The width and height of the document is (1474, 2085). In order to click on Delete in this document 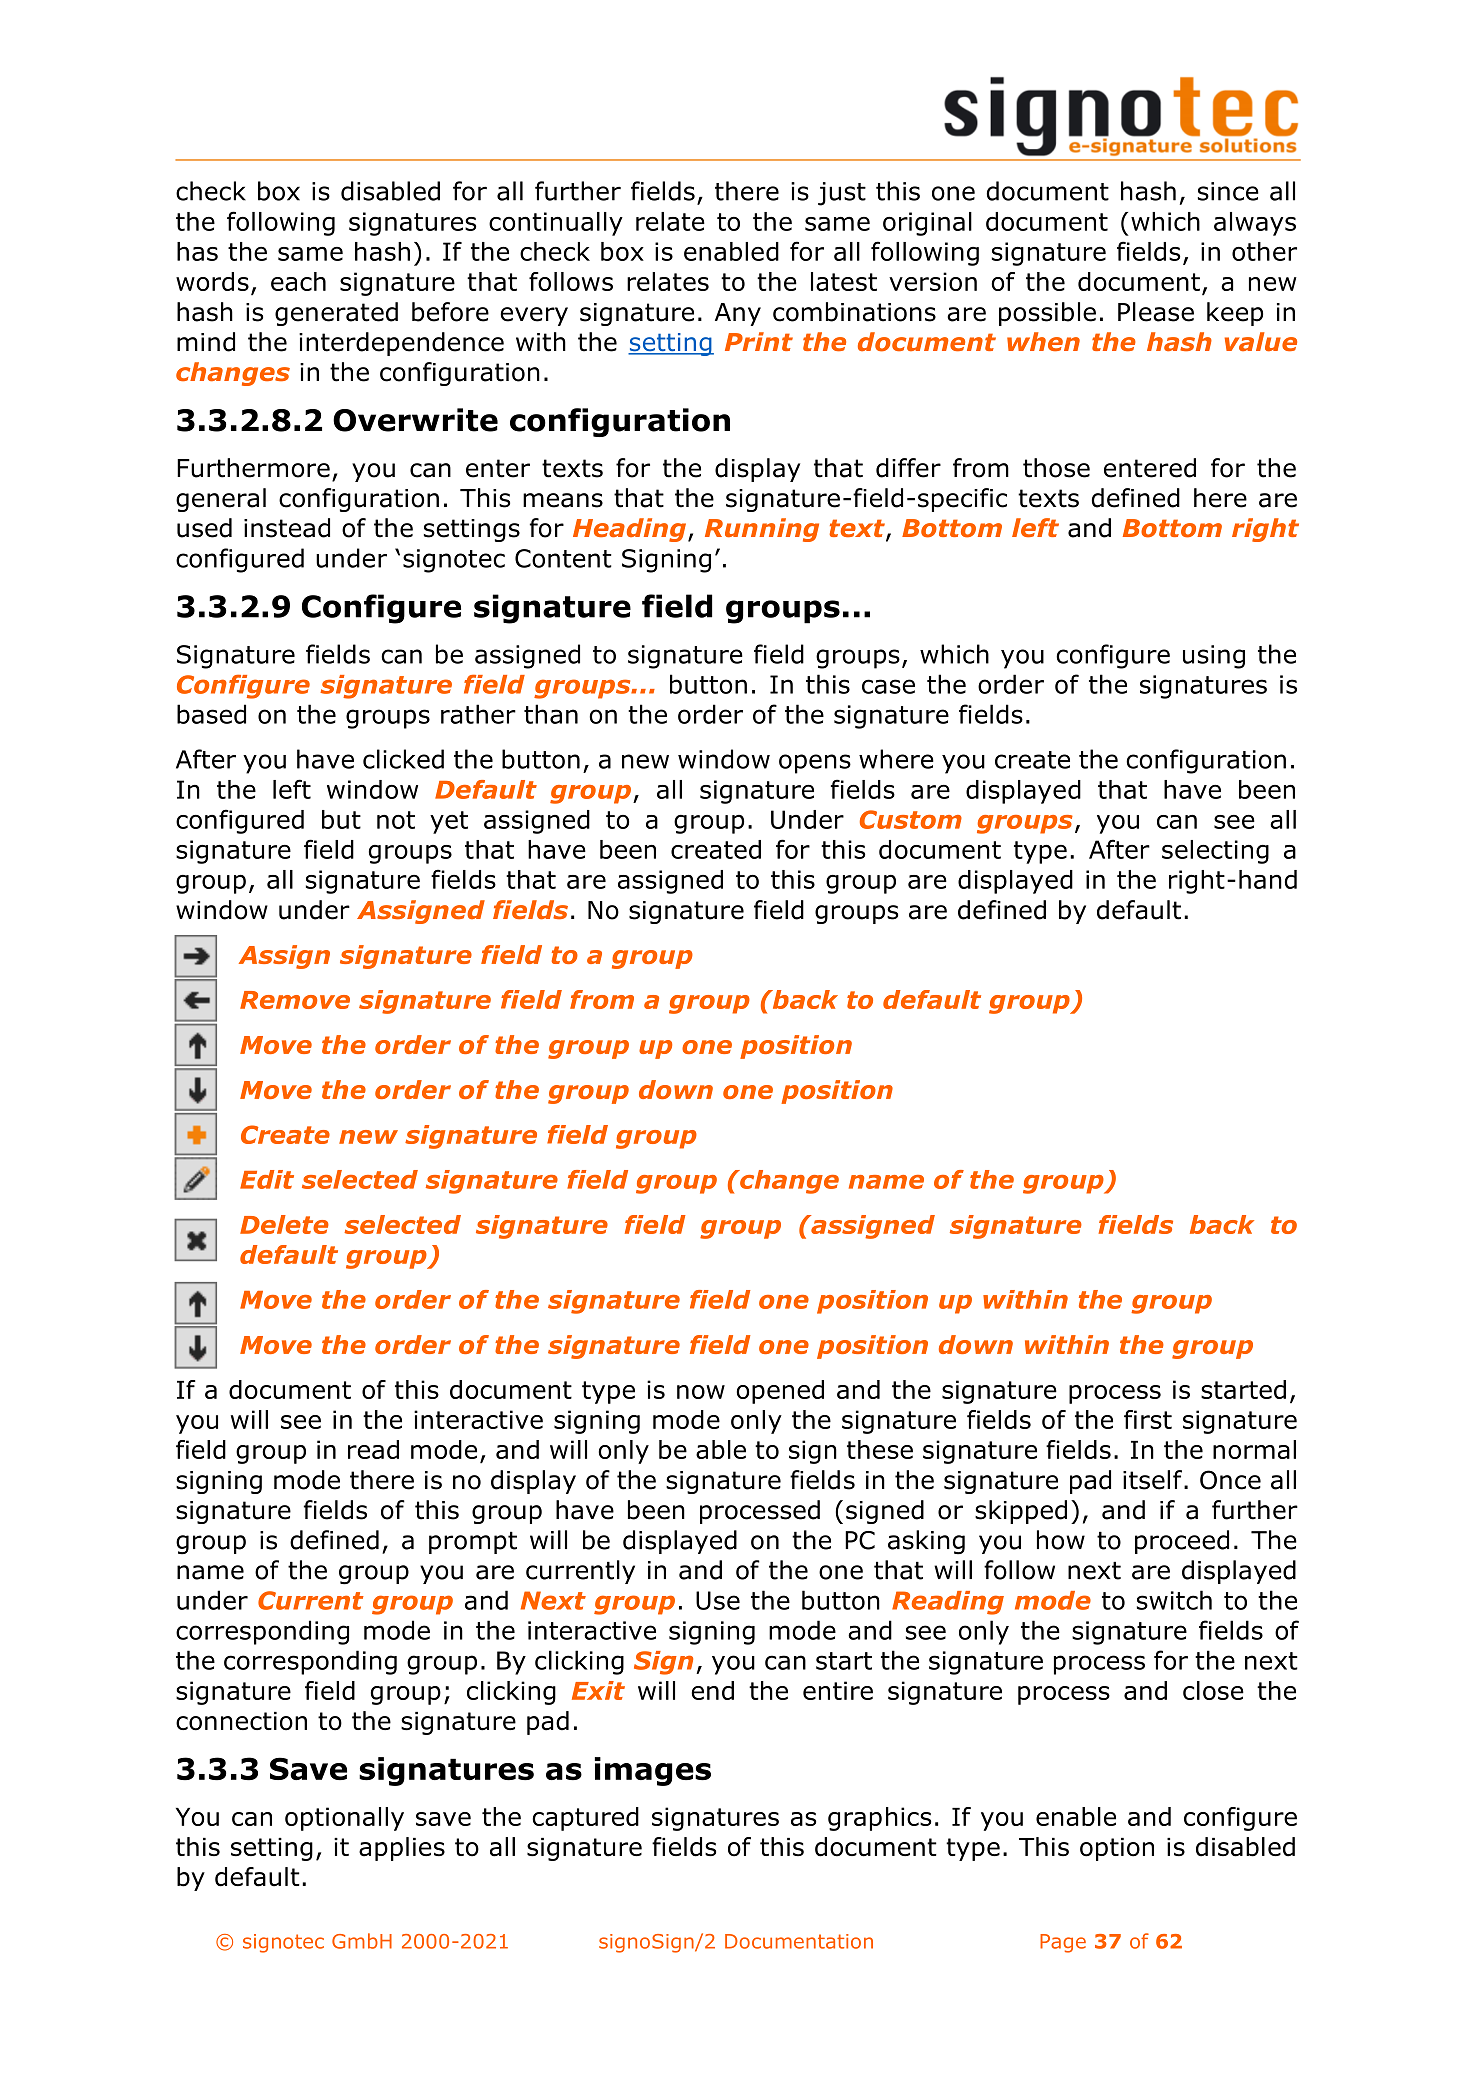, I will do `click(284, 1224)`.
